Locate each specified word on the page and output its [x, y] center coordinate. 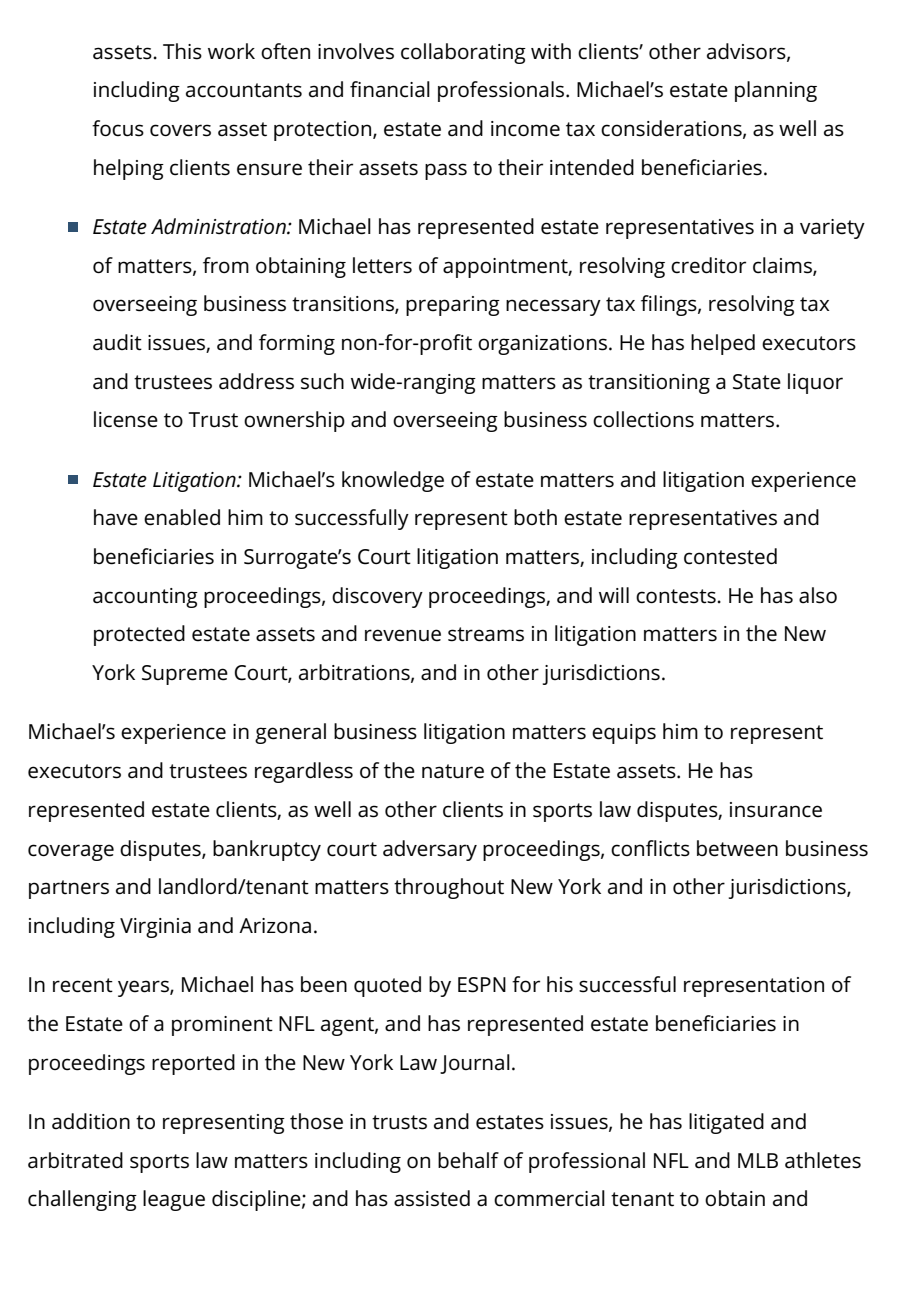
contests [676, 596]
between [737, 848]
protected [139, 635]
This [182, 51]
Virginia [155, 928]
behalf [468, 1160]
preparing [453, 306]
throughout [449, 888]
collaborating [463, 53]
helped [723, 344]
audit [117, 342]
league [174, 1200]
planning [776, 91]
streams [486, 634]
